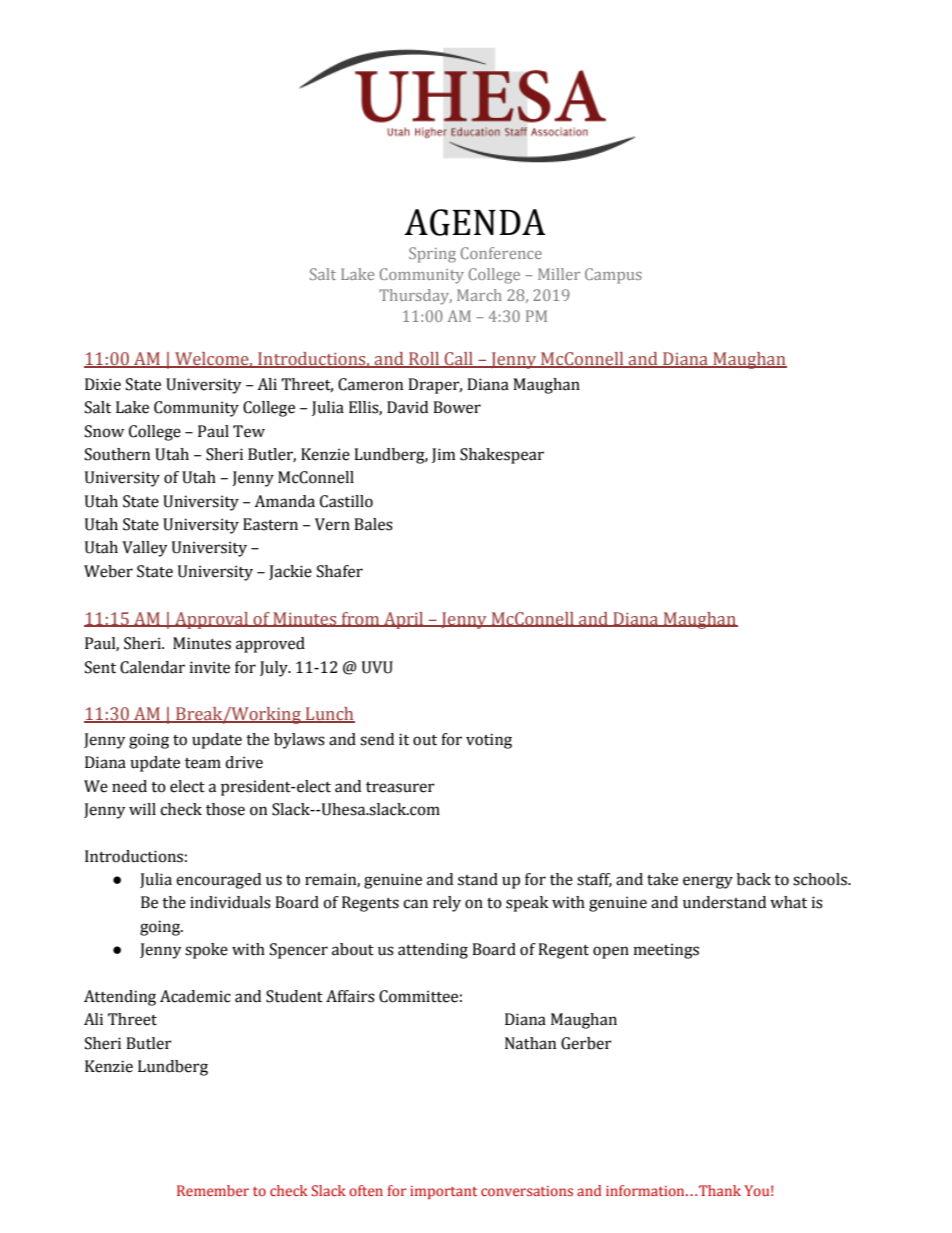 Image resolution: width=952 pixels, height=1233 pixels. Describe the element at coordinates (213, 1190) in the page. I see `Remember` at that location.
